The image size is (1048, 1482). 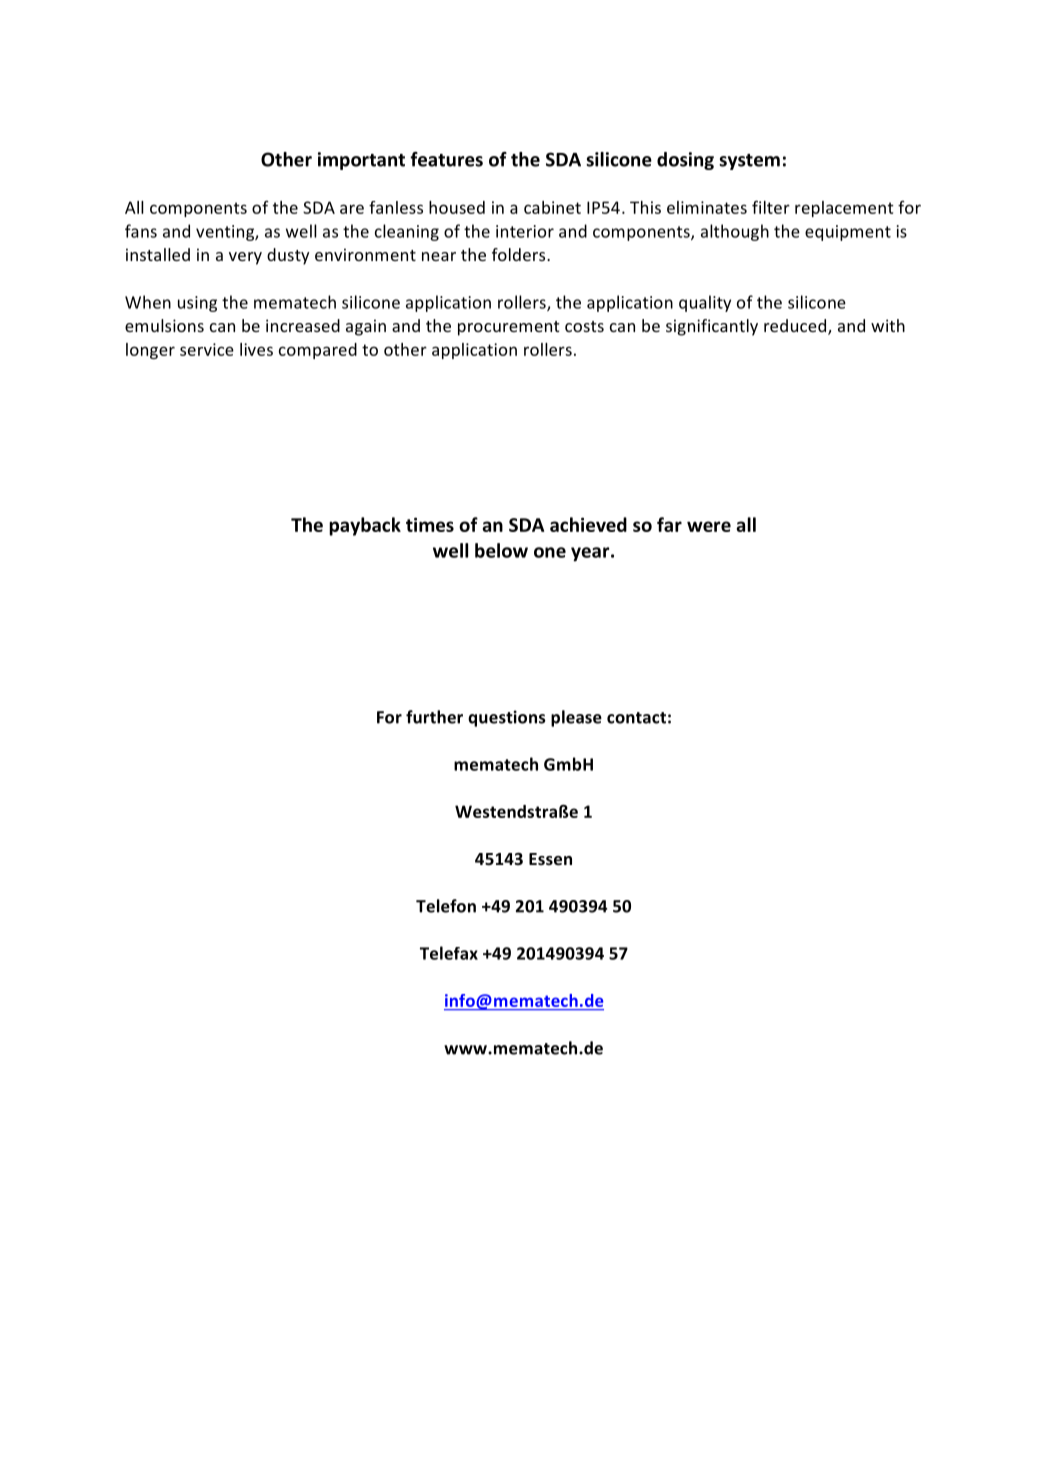 What do you see at coordinates (141, 231) in the page?
I see `fans` at bounding box center [141, 231].
